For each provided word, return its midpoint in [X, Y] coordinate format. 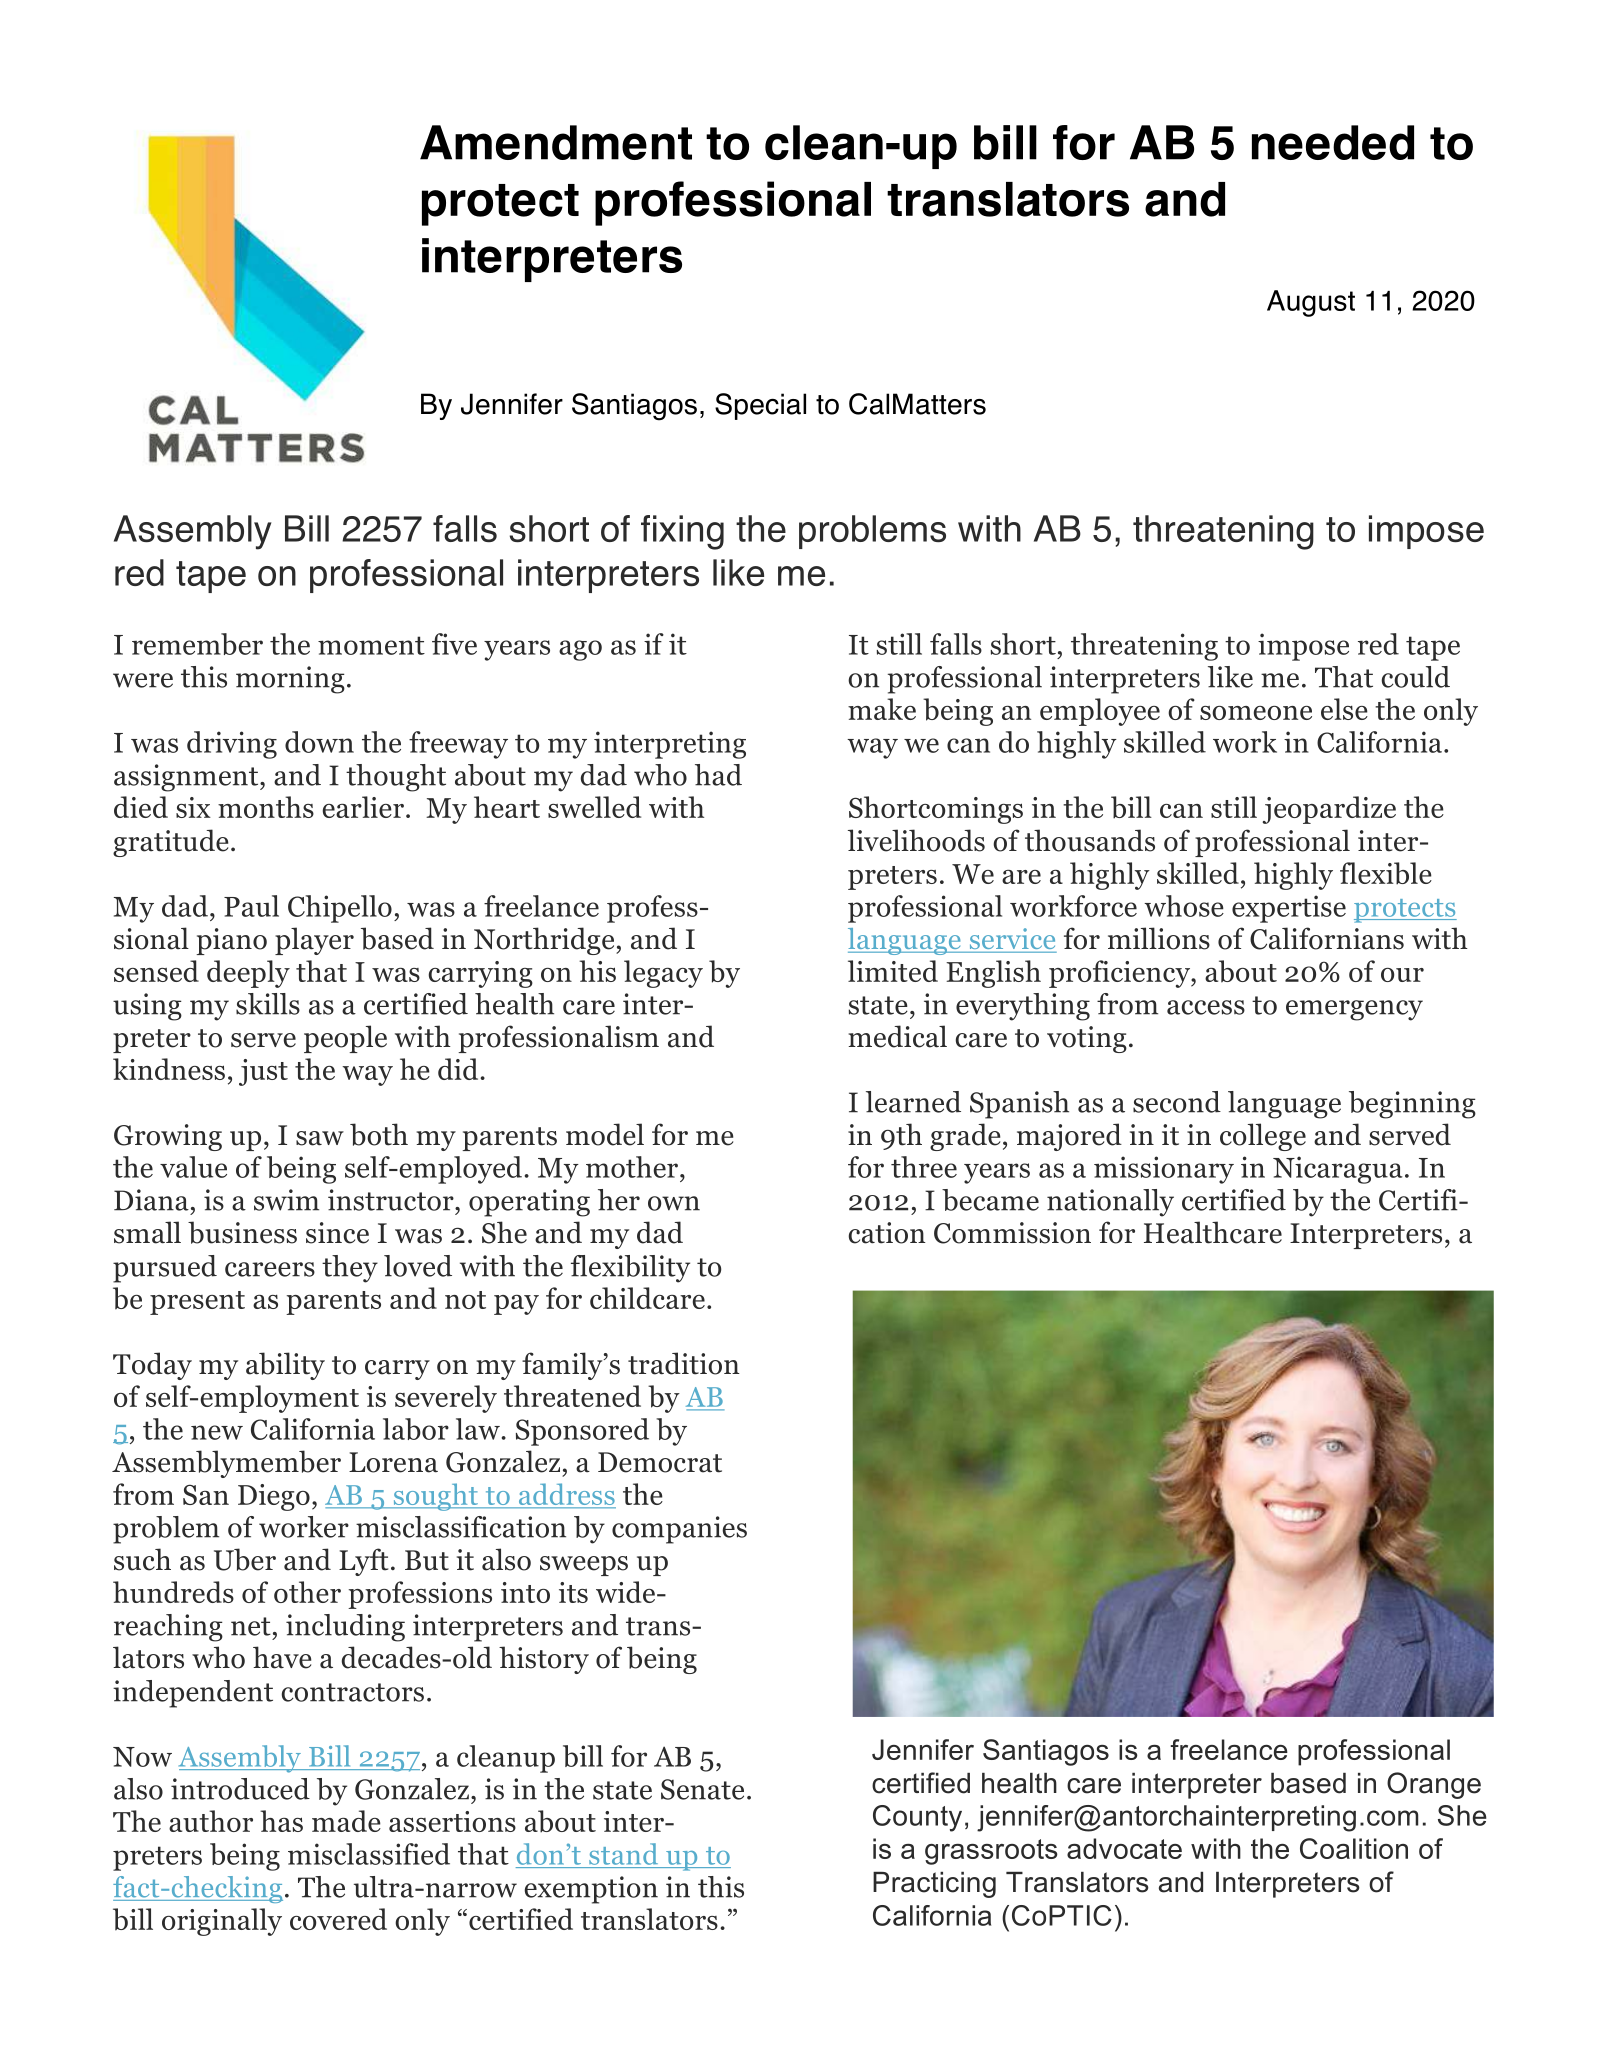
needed [1333, 142]
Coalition [1354, 1848]
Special [760, 406]
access [1206, 1007]
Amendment [556, 142]
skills [268, 1004]
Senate [702, 1789]
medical [898, 1036]
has [281, 1821]
